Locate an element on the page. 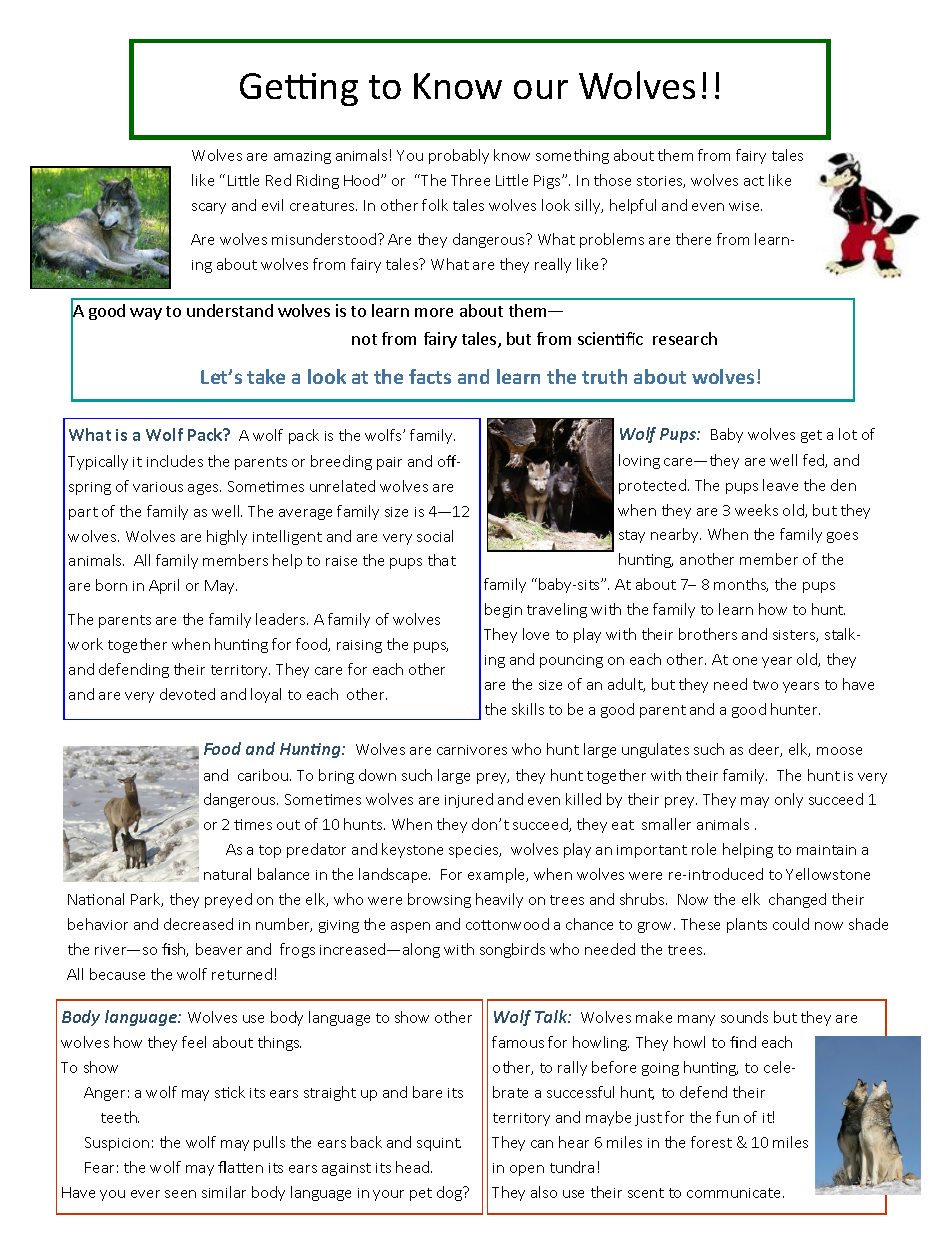 This page has width=952, height=1233. probably is located at coordinates (459, 156).
